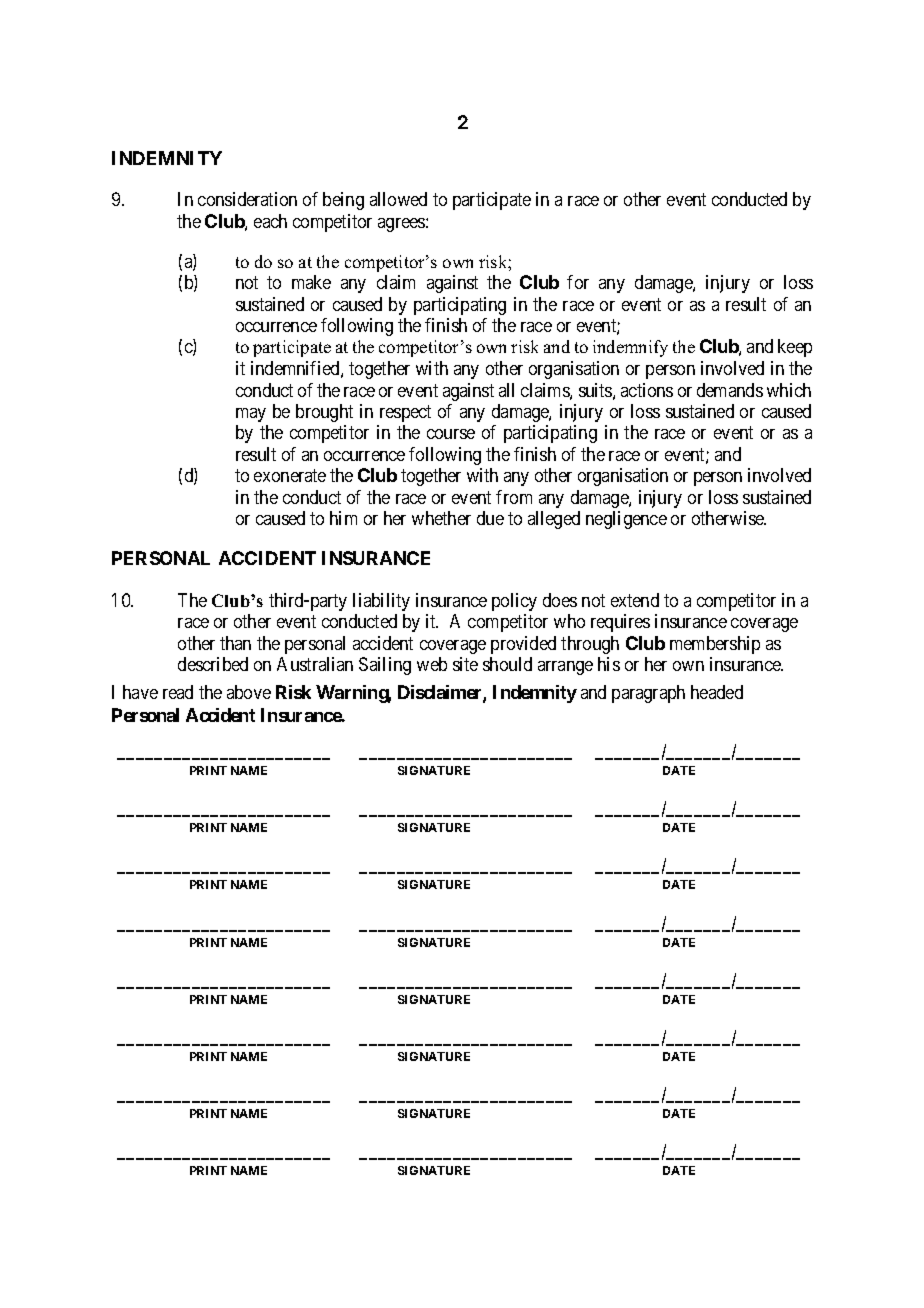 The image size is (924, 1308). Describe the element at coordinates (251, 415) in the document. I see `may` at that location.
